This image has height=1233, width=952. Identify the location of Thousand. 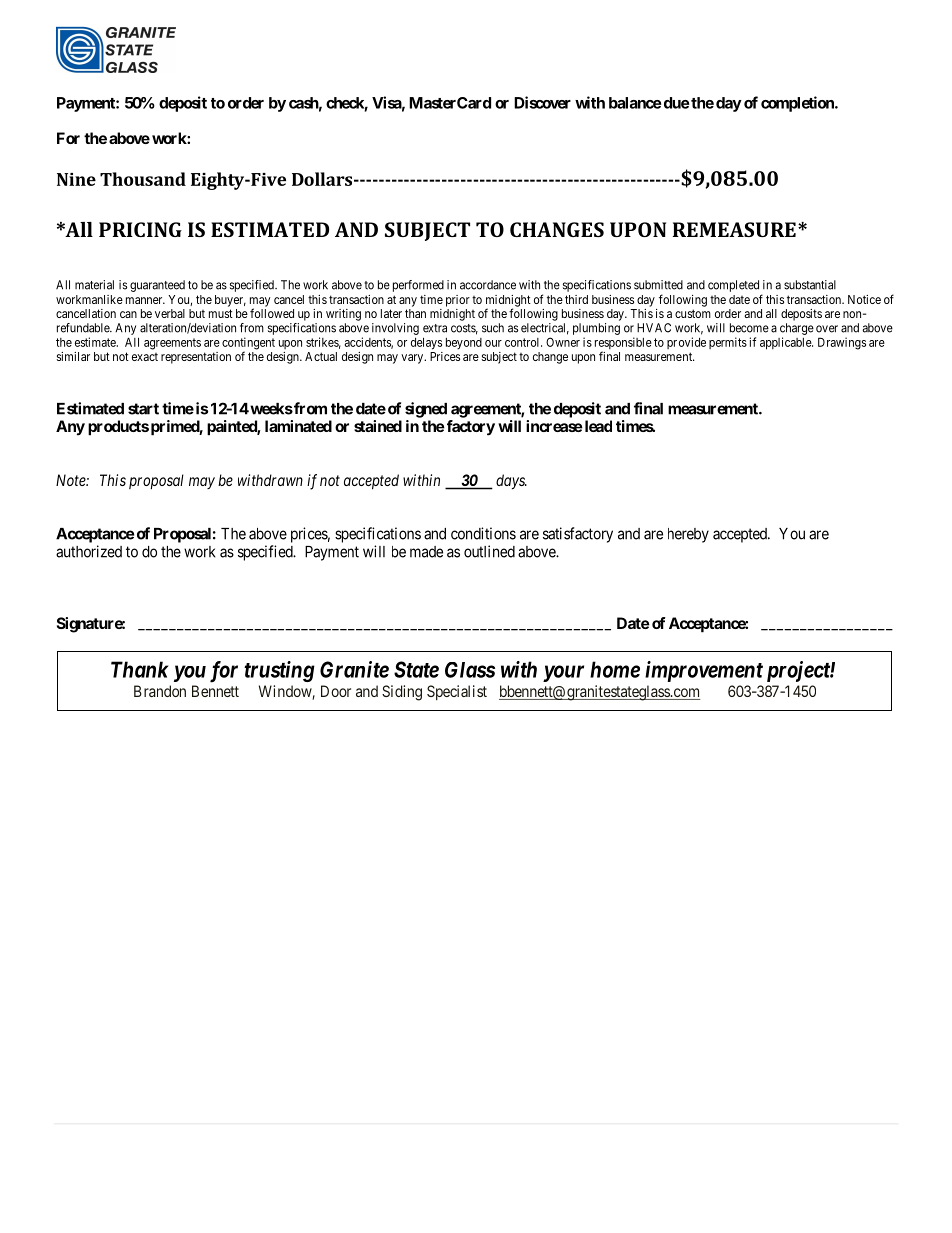
(143, 179).
